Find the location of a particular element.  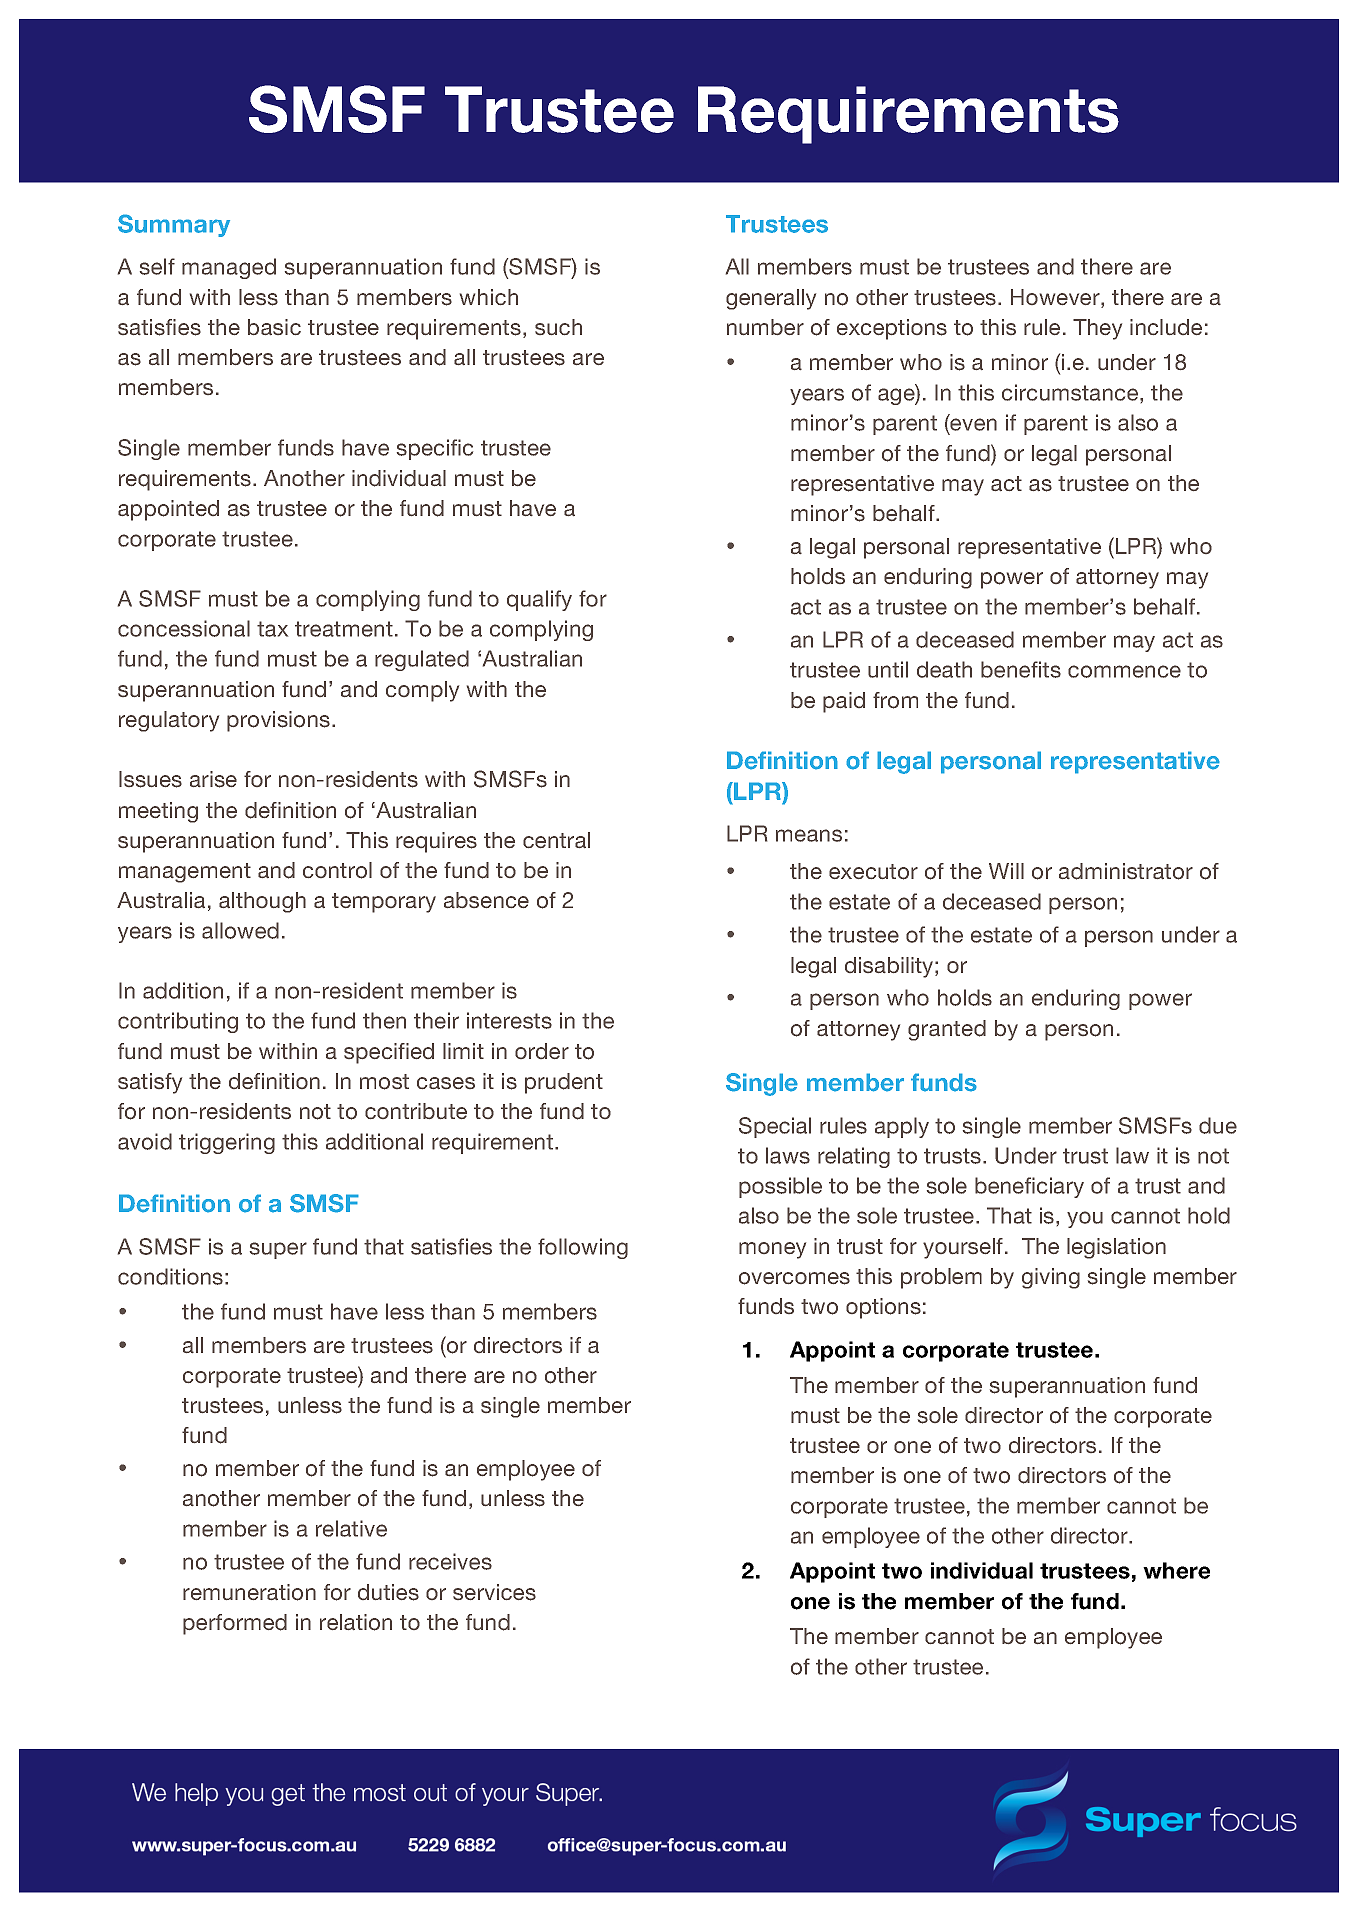

remuneration is located at coordinates (249, 1592).
